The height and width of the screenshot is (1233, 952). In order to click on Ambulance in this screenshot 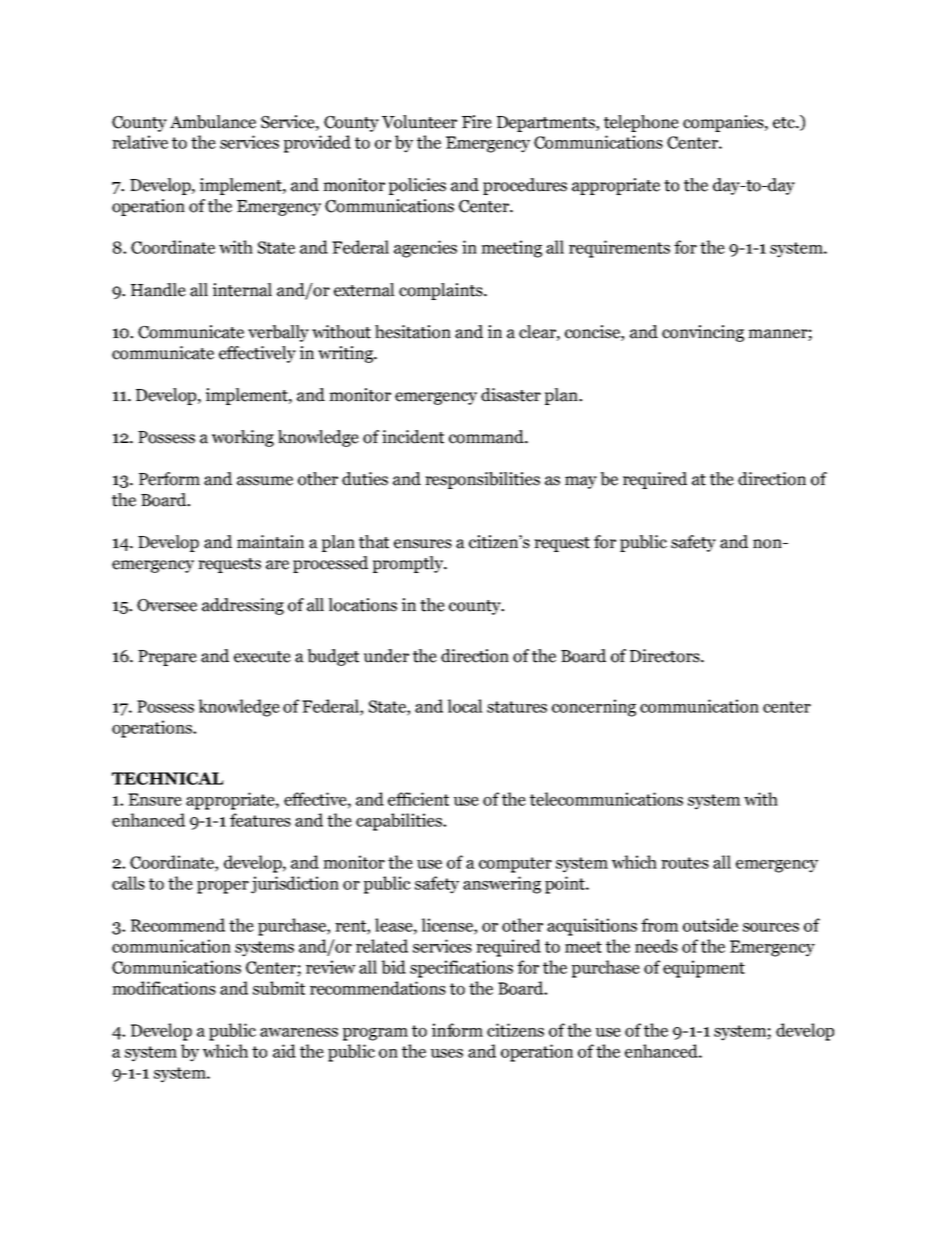, I will do `click(213, 122)`.
